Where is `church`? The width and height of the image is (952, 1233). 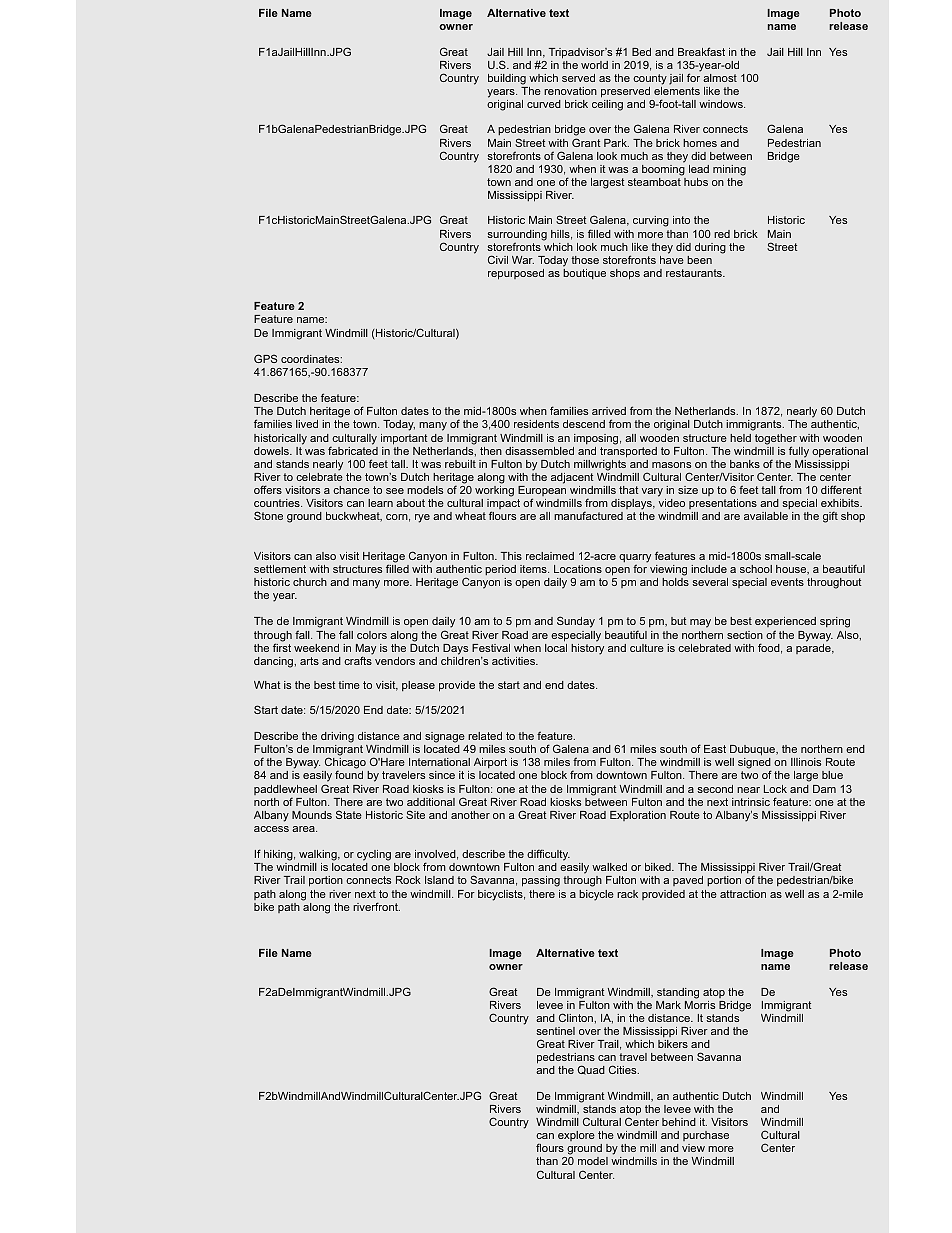
church is located at coordinates (310, 582).
